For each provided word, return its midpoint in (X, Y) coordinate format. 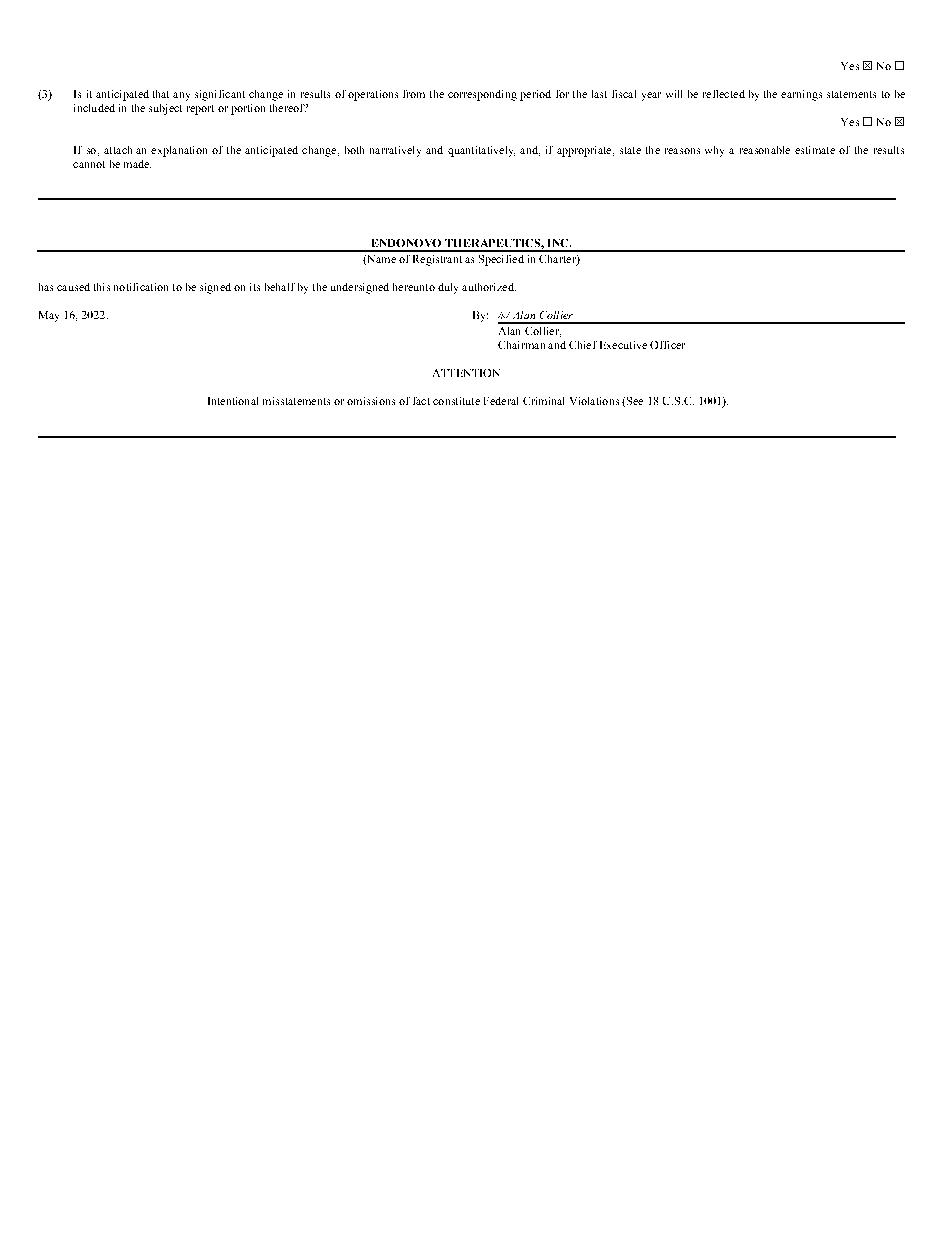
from (414, 94)
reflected (724, 94)
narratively (395, 151)
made (137, 164)
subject (165, 109)
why (714, 151)
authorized (489, 287)
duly (448, 288)
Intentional (233, 401)
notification (141, 287)
